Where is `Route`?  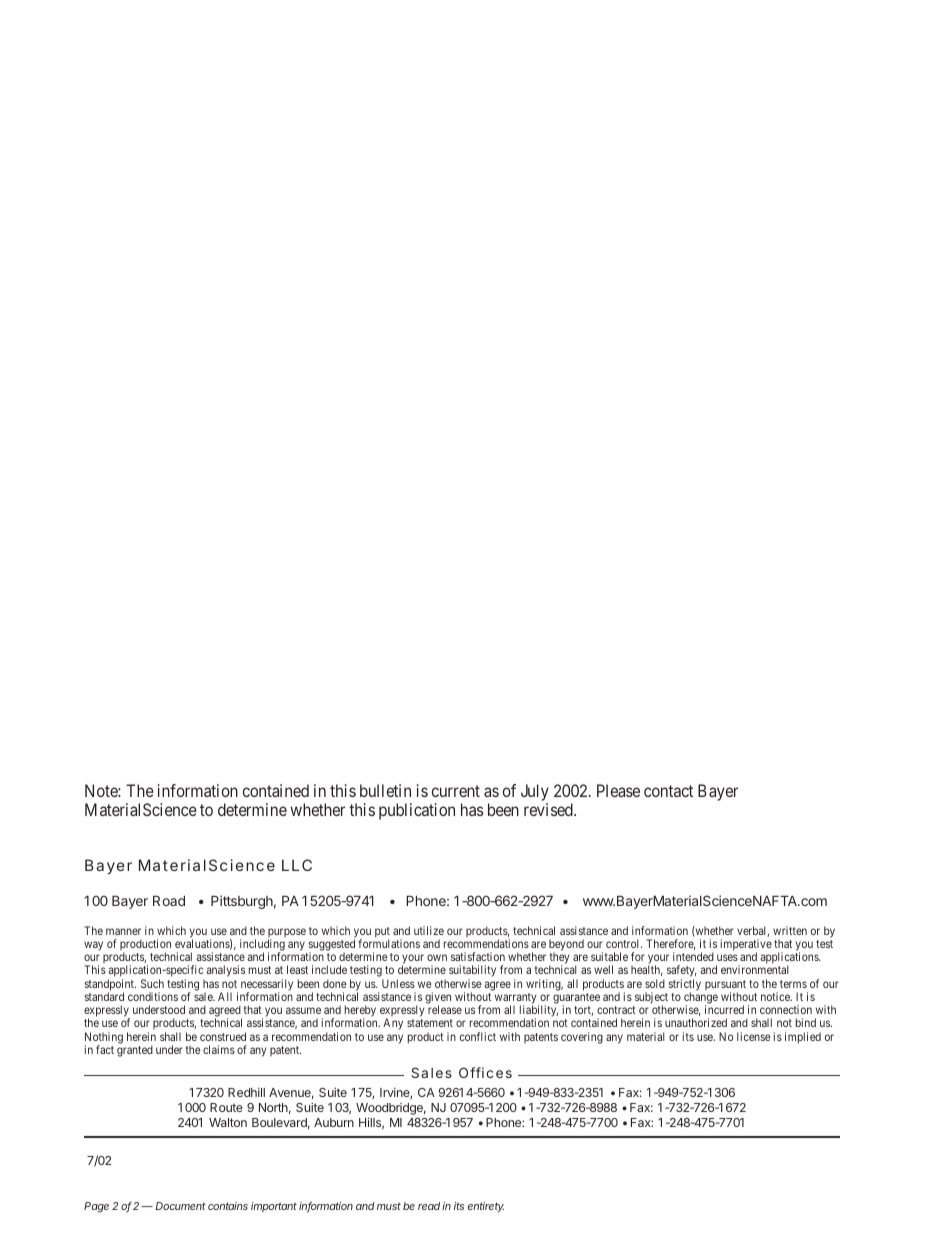
Route is located at coordinates (226, 1107).
